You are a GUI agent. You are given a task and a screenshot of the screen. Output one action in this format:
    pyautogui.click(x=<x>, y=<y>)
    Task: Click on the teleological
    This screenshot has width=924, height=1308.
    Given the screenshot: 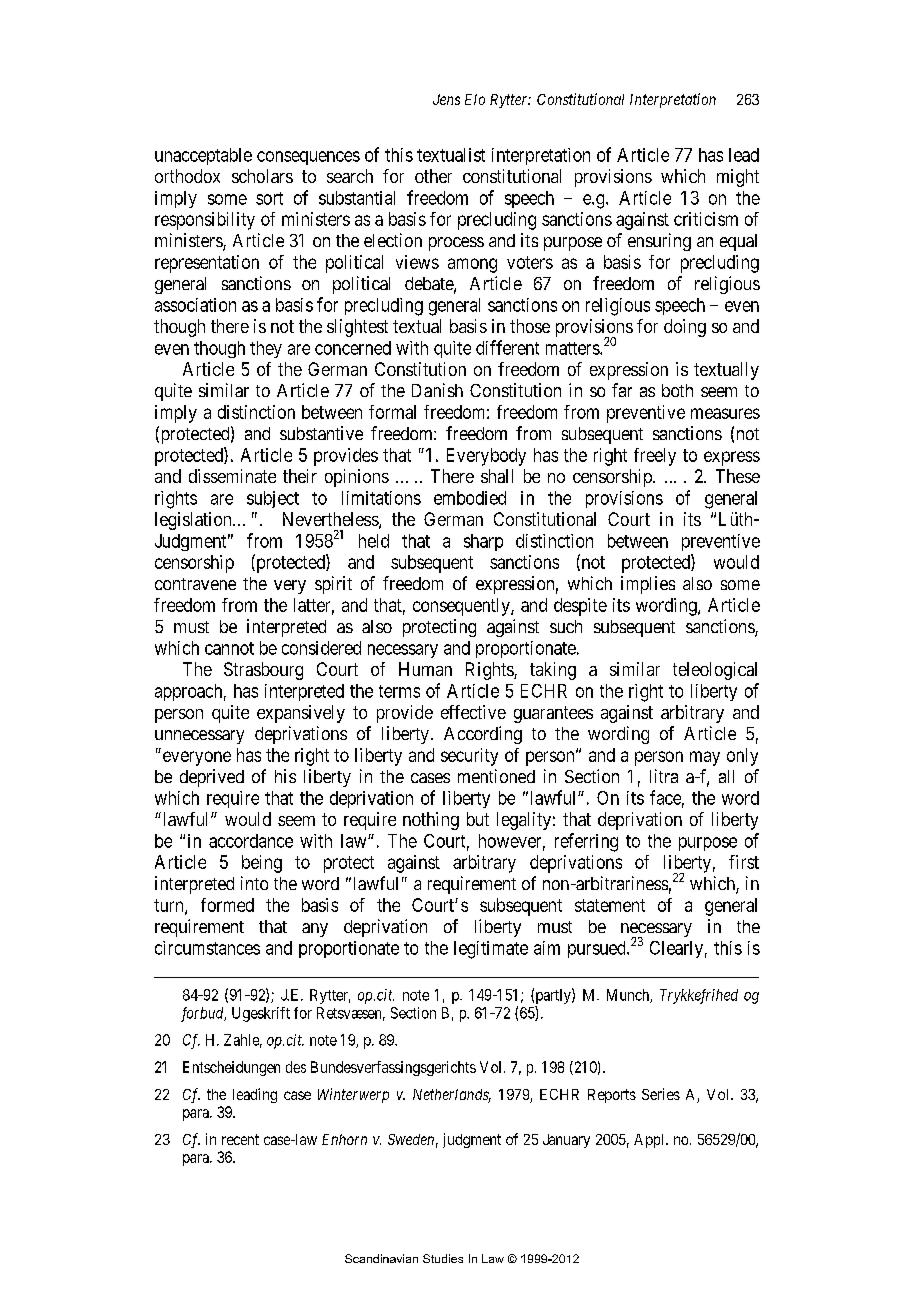 What is the action you would take?
    pyautogui.click(x=715, y=671)
